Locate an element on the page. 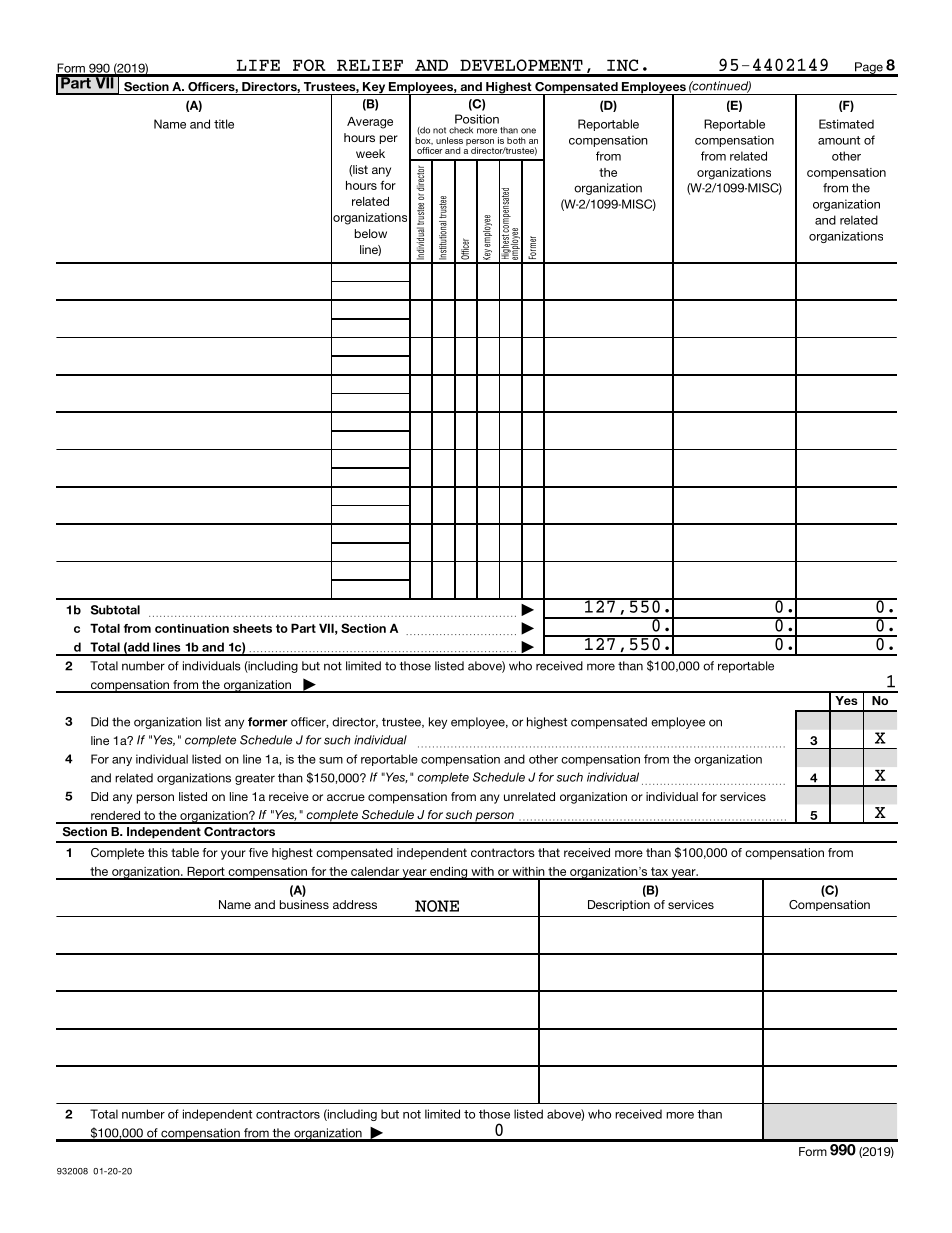  Position is located at coordinates (477, 119).
